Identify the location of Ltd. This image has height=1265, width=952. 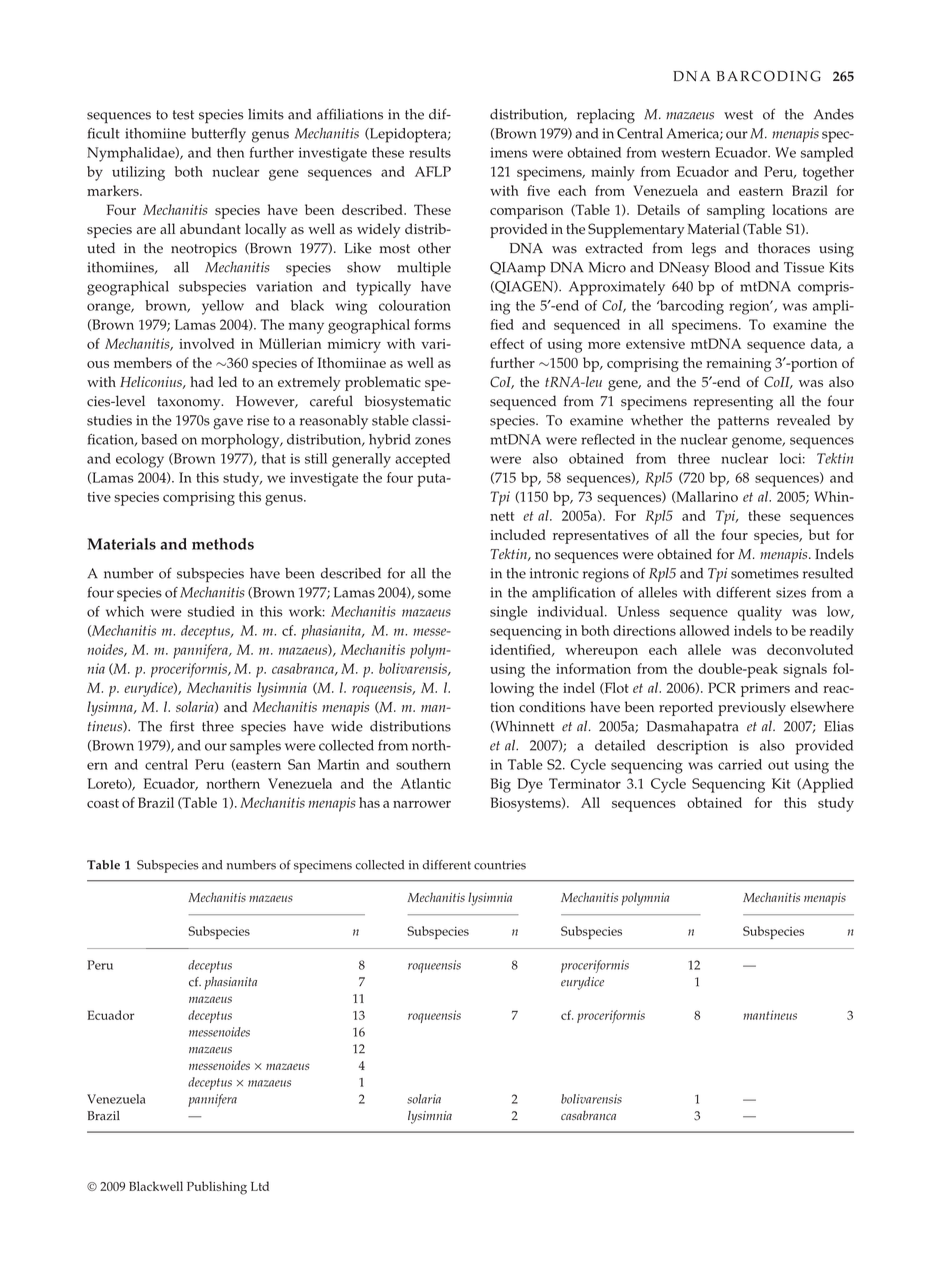
(260, 1186).
